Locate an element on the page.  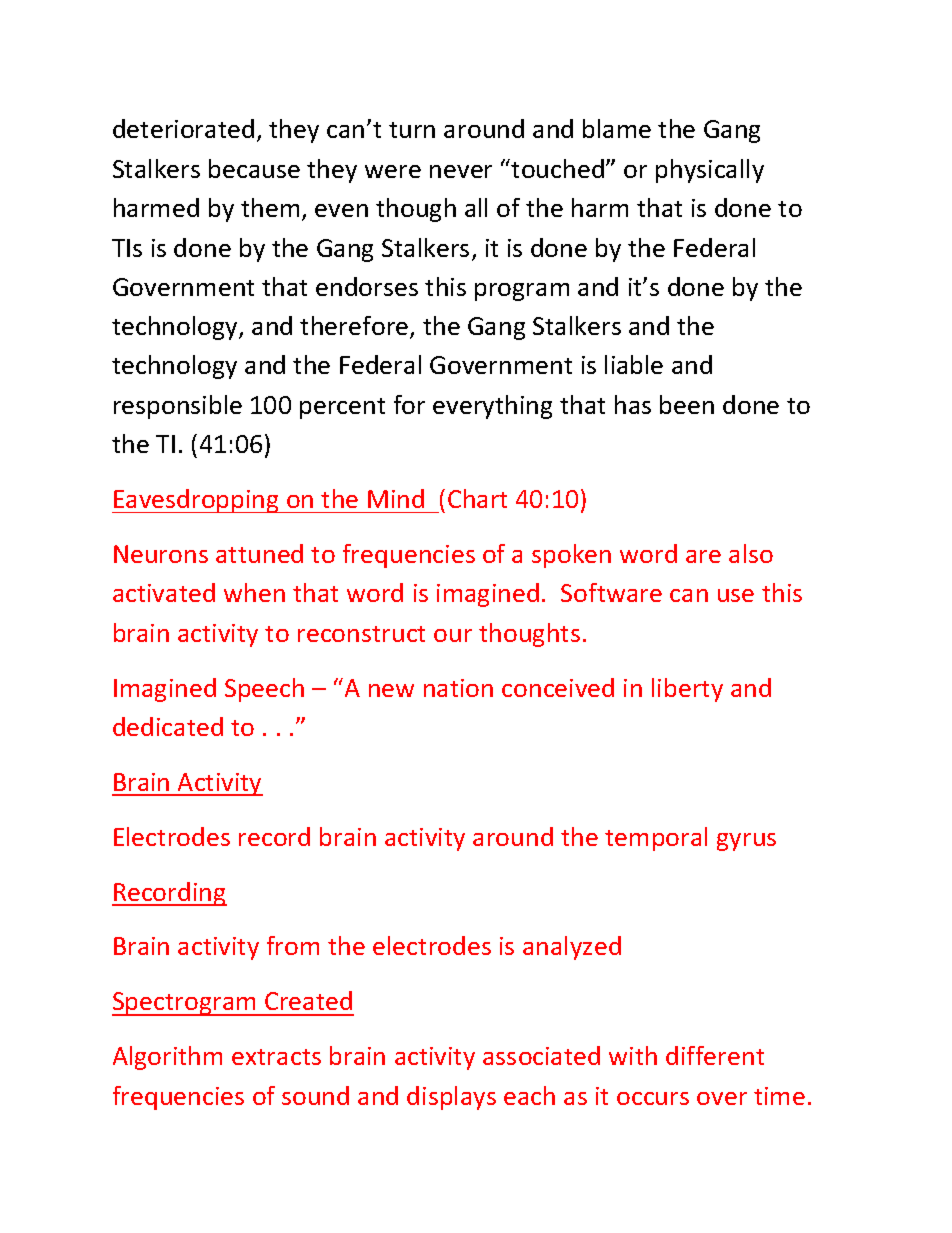
physically is located at coordinates (710, 171).
